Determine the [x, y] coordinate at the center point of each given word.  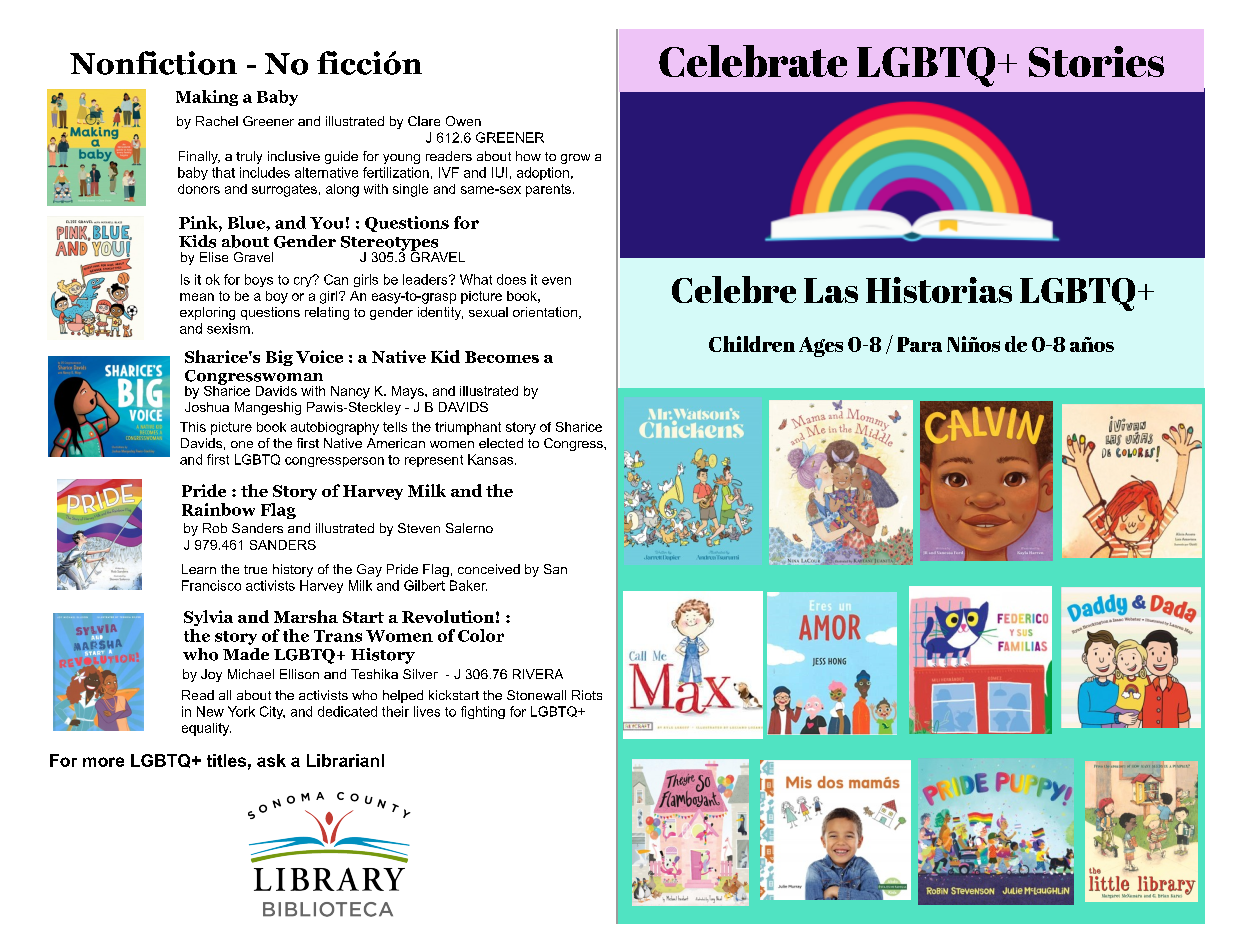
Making [207, 98]
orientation [545, 312]
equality [206, 729]
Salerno [469, 528]
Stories [1096, 61]
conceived [489, 569]
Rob [215, 528]
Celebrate [753, 61]
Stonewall [536, 695]
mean [197, 297]
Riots [587, 695]
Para [919, 344]
